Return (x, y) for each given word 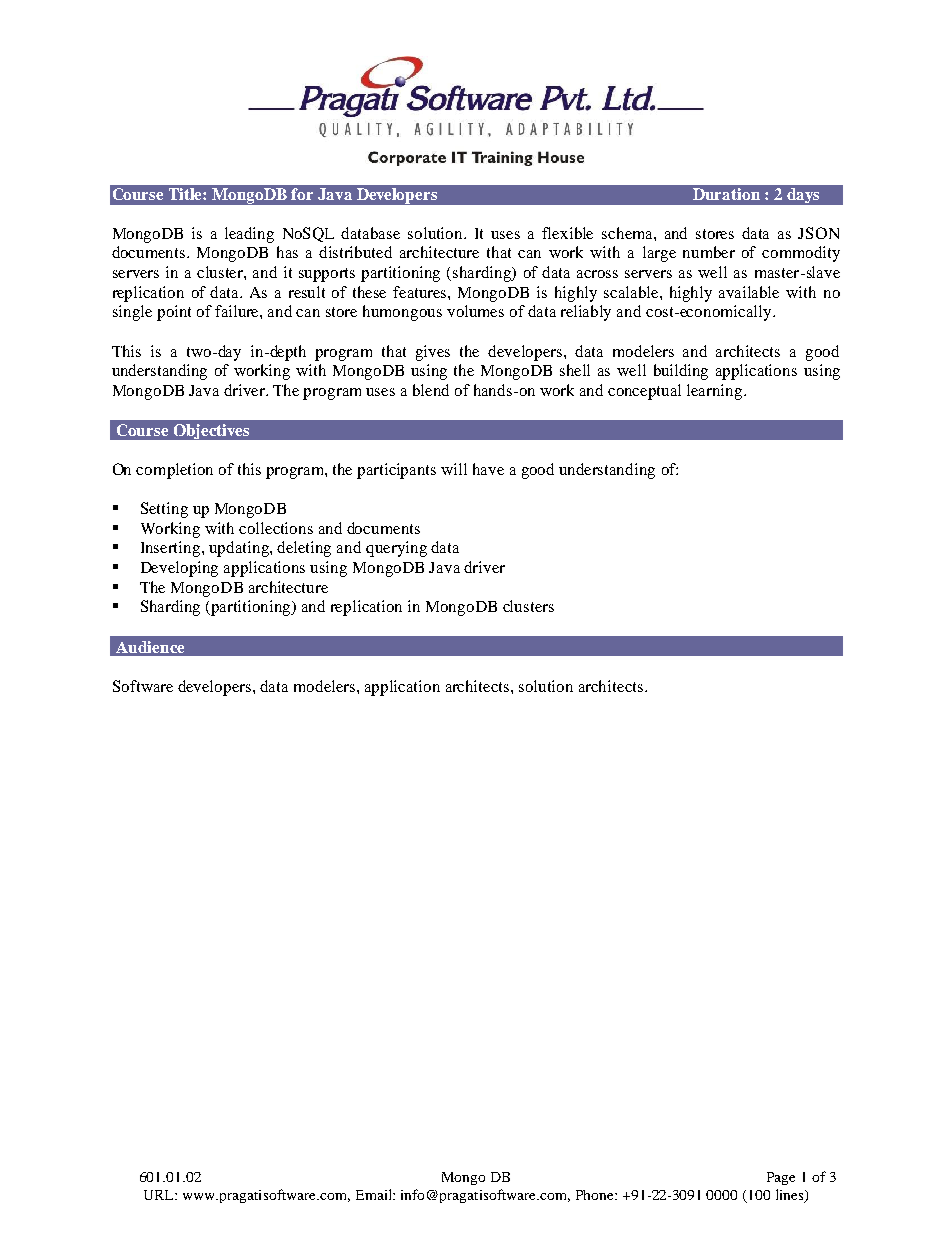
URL (160, 1195)
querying (396, 549)
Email (375, 1194)
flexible (567, 233)
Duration (726, 194)
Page (781, 1178)
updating (240, 549)
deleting (304, 549)
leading (249, 235)
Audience (150, 647)
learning (716, 392)
